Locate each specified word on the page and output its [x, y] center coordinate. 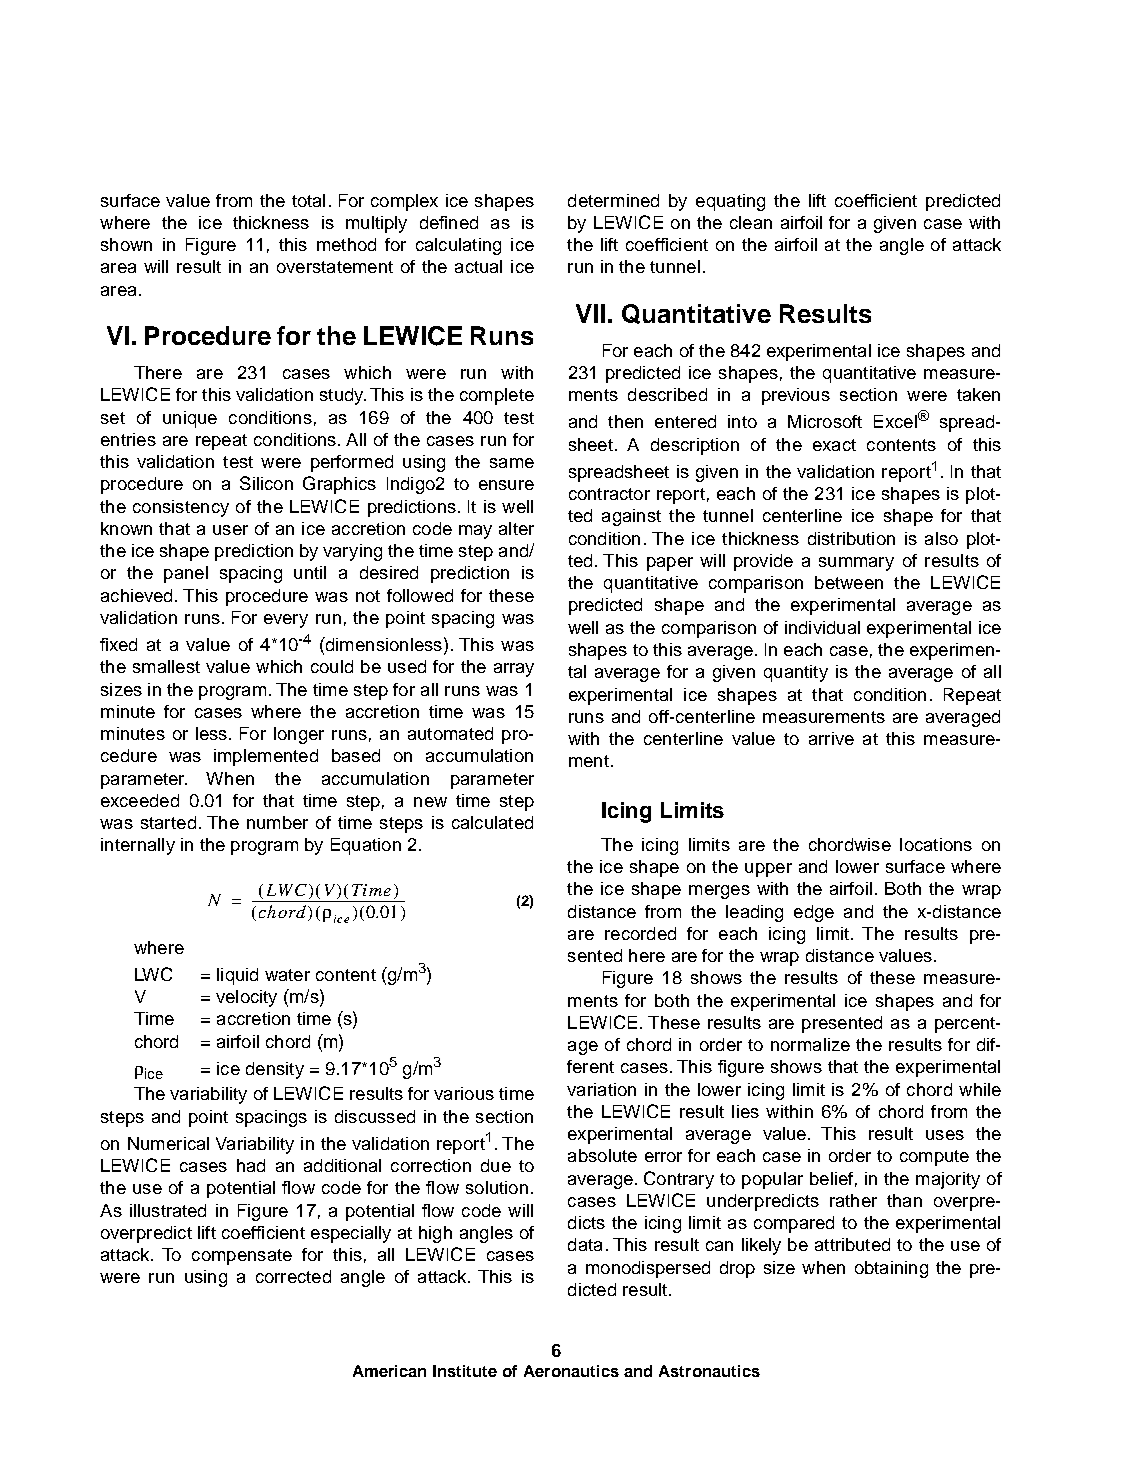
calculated [492, 822]
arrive [831, 738]
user [230, 530]
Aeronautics [571, 1371]
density [275, 1070]
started [168, 822]
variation [601, 1089]
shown [126, 244]
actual [478, 266]
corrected [293, 1276]
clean [751, 222]
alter [516, 528]
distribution [851, 538]
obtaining [891, 1269]
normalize [810, 1044]
